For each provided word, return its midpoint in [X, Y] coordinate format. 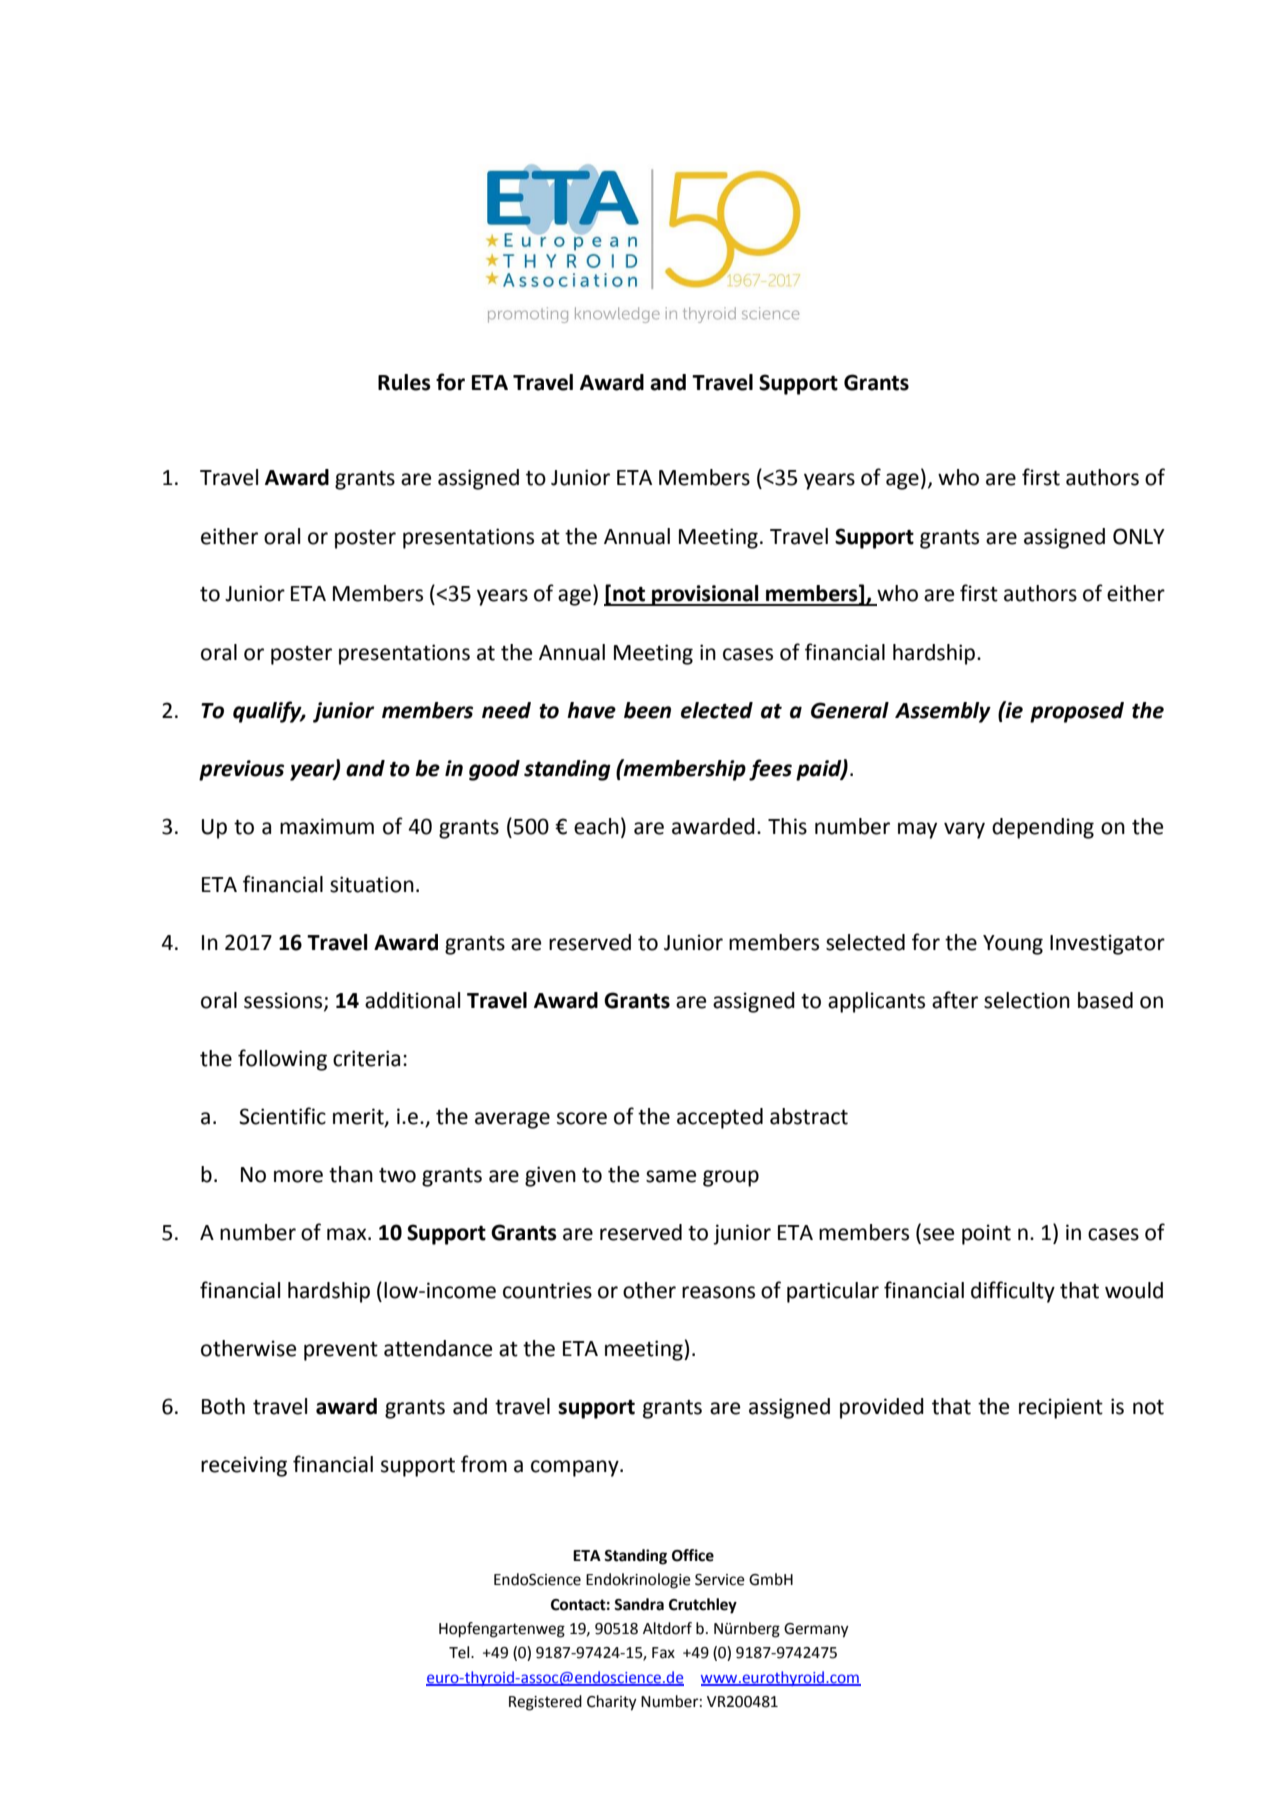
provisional [705, 595]
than [351, 1174]
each [596, 826]
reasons [718, 1292]
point [986, 1234]
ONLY [1139, 536]
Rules [404, 382]
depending [1043, 828]
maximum [327, 826]
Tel [460, 1652]
